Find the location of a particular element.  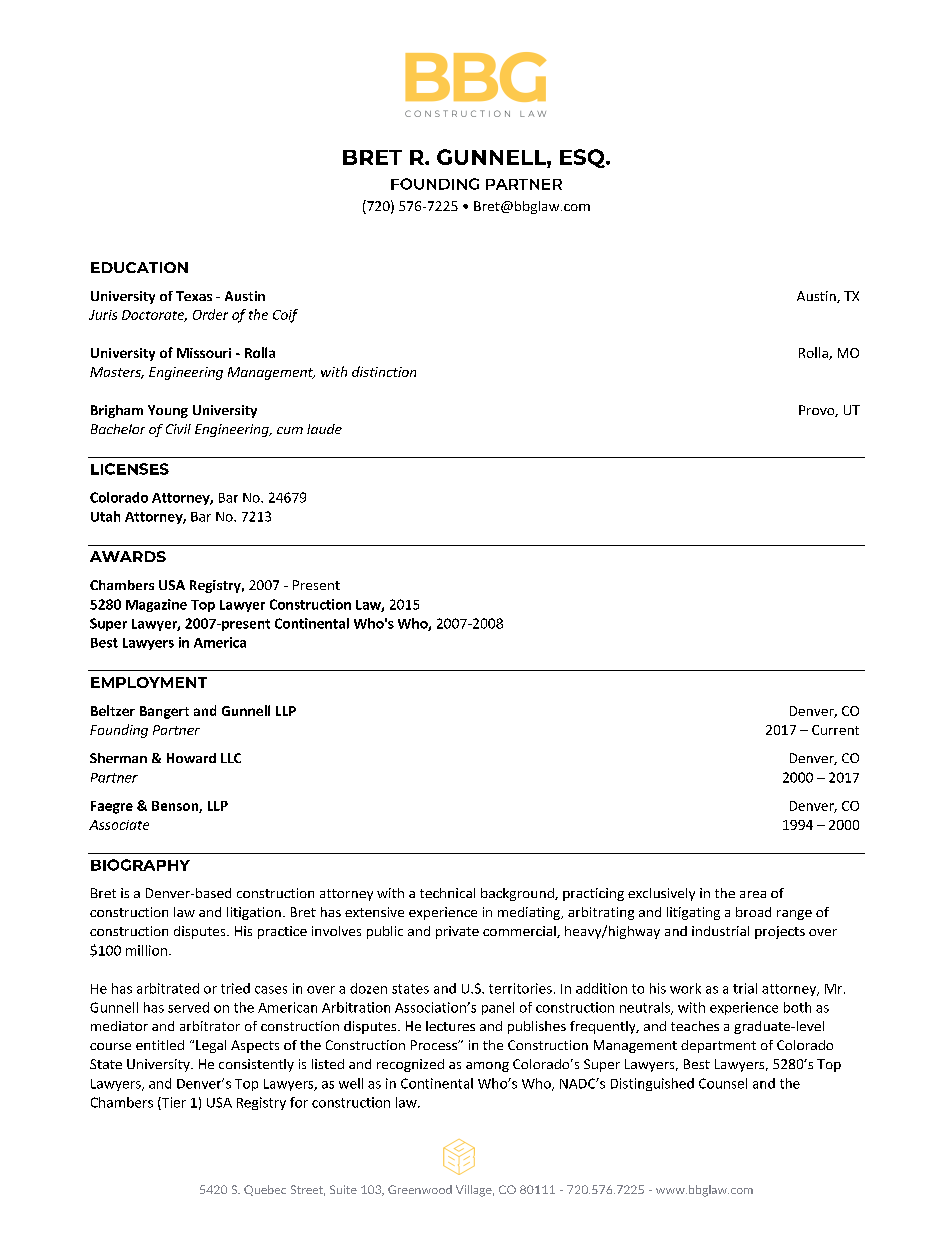

Counsel is located at coordinates (723, 1083).
